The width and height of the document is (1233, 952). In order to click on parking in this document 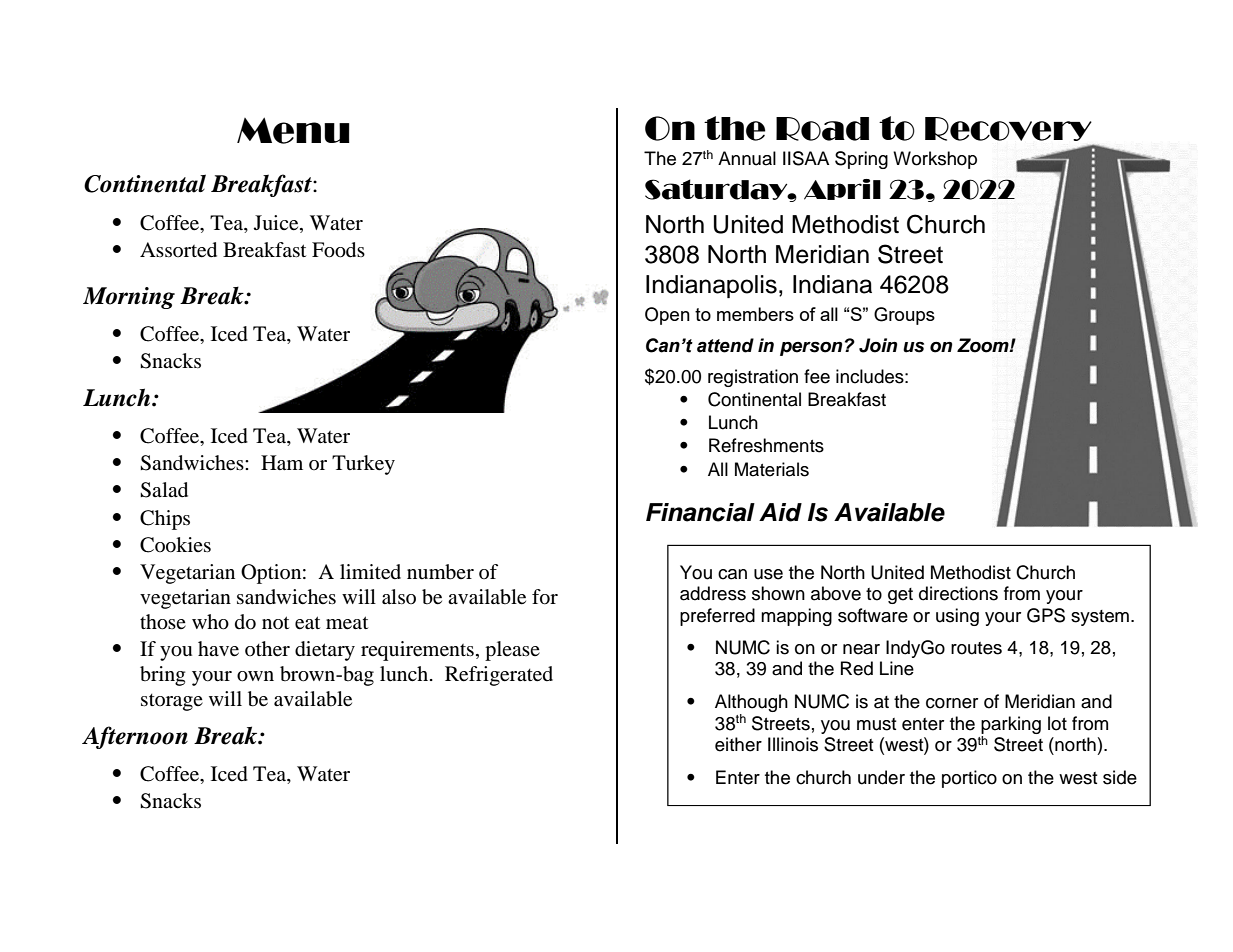, I will do `click(1011, 725)`.
